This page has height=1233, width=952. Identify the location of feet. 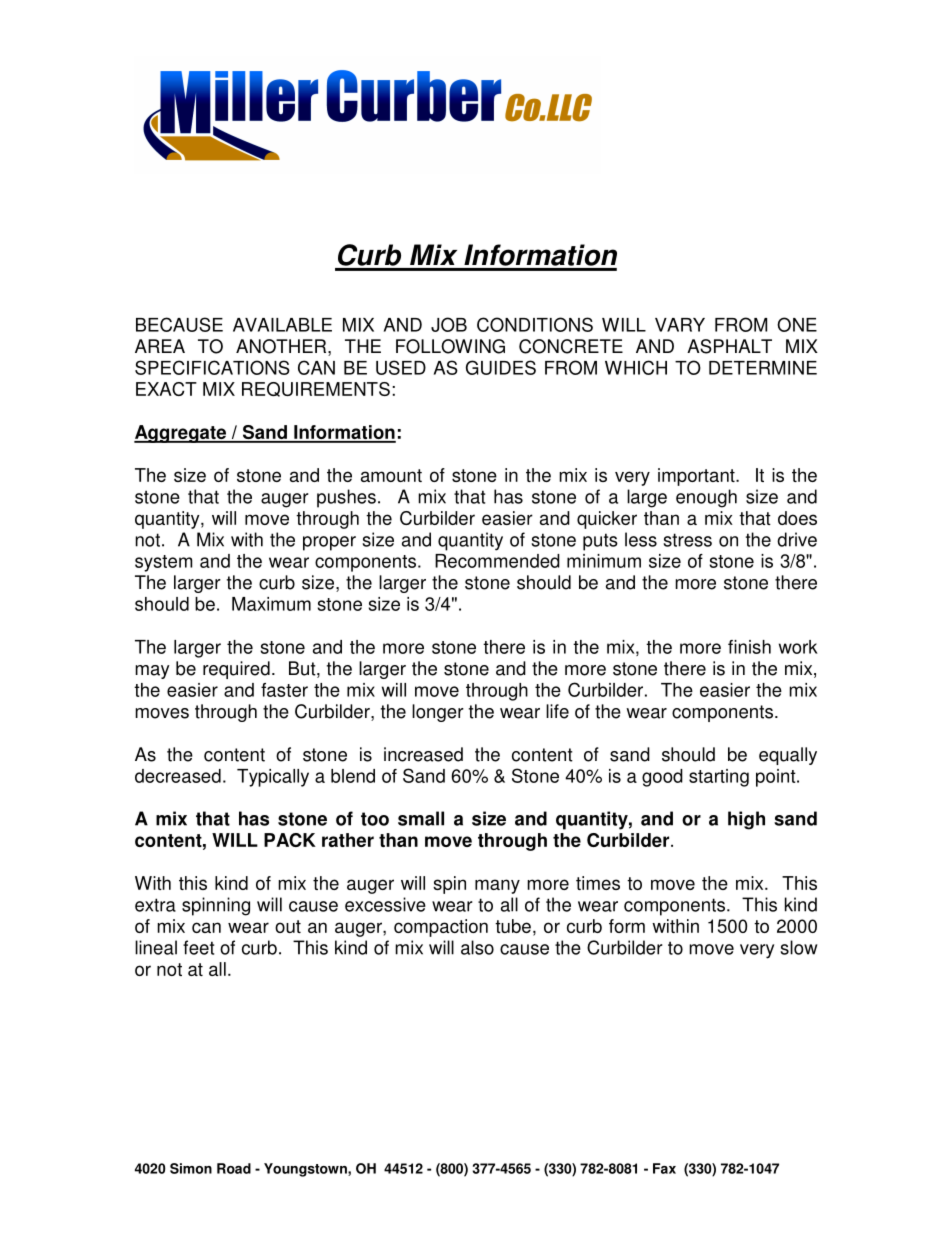
(198, 947).
